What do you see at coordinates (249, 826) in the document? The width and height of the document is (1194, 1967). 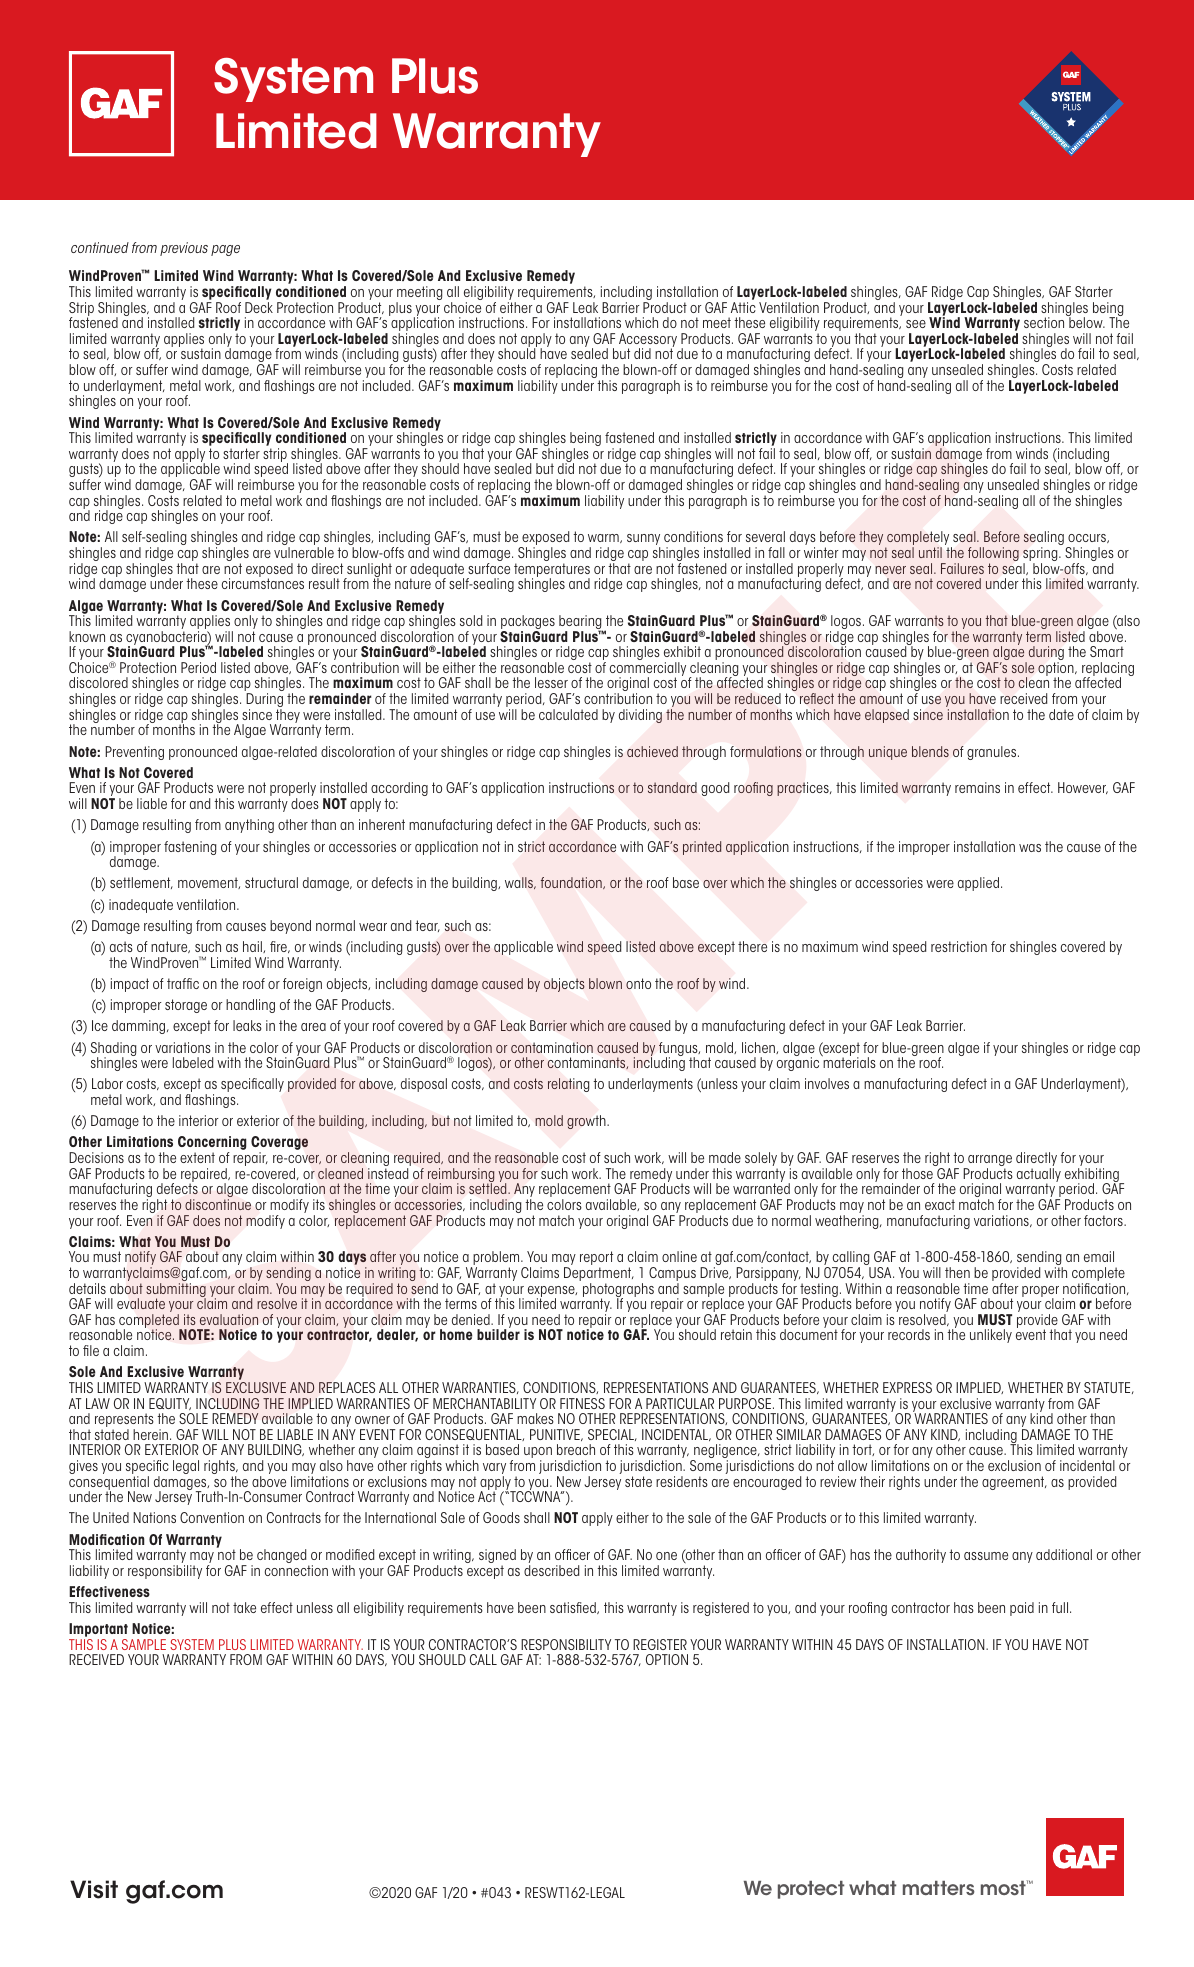 I see `anything` at bounding box center [249, 826].
